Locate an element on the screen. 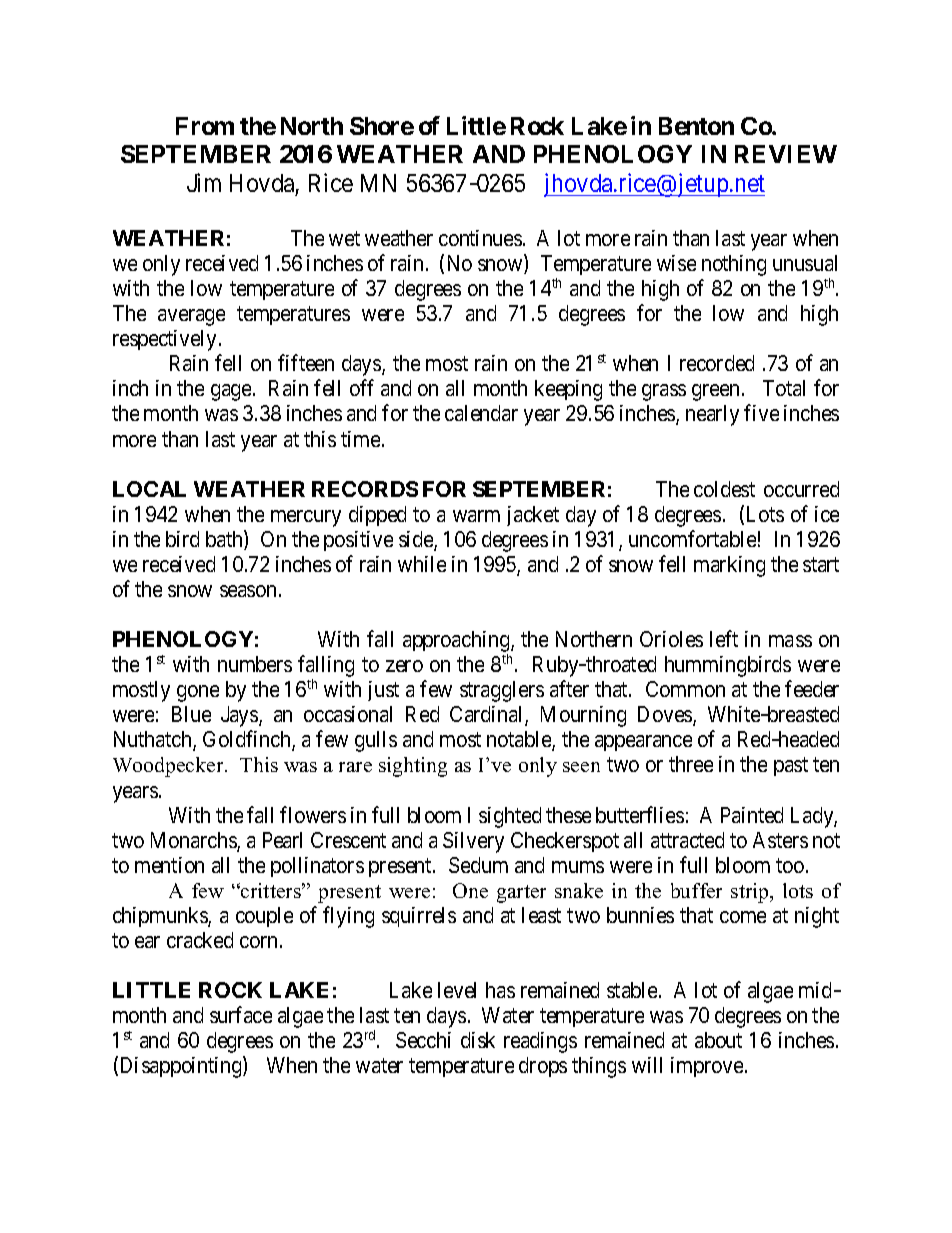  Jays is located at coordinates (240, 716).
